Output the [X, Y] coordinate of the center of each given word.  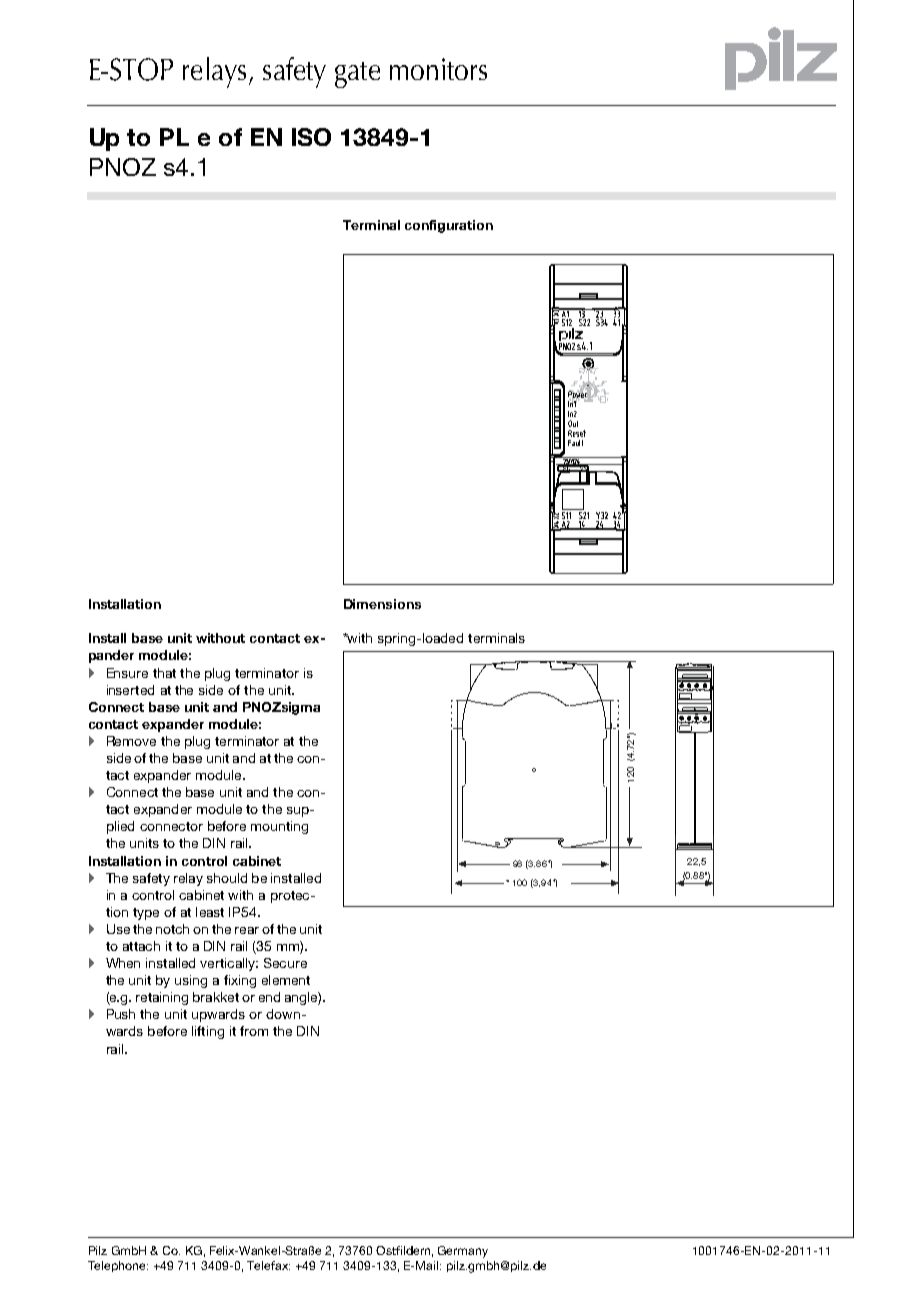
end [269, 997]
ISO [311, 137]
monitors [438, 69]
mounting [279, 827]
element [286, 980]
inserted [130, 690]
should [227, 878]
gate [357, 75]
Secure [285, 963]
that [164, 673]
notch [172, 929]
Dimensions [382, 604]
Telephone [118, 1266]
